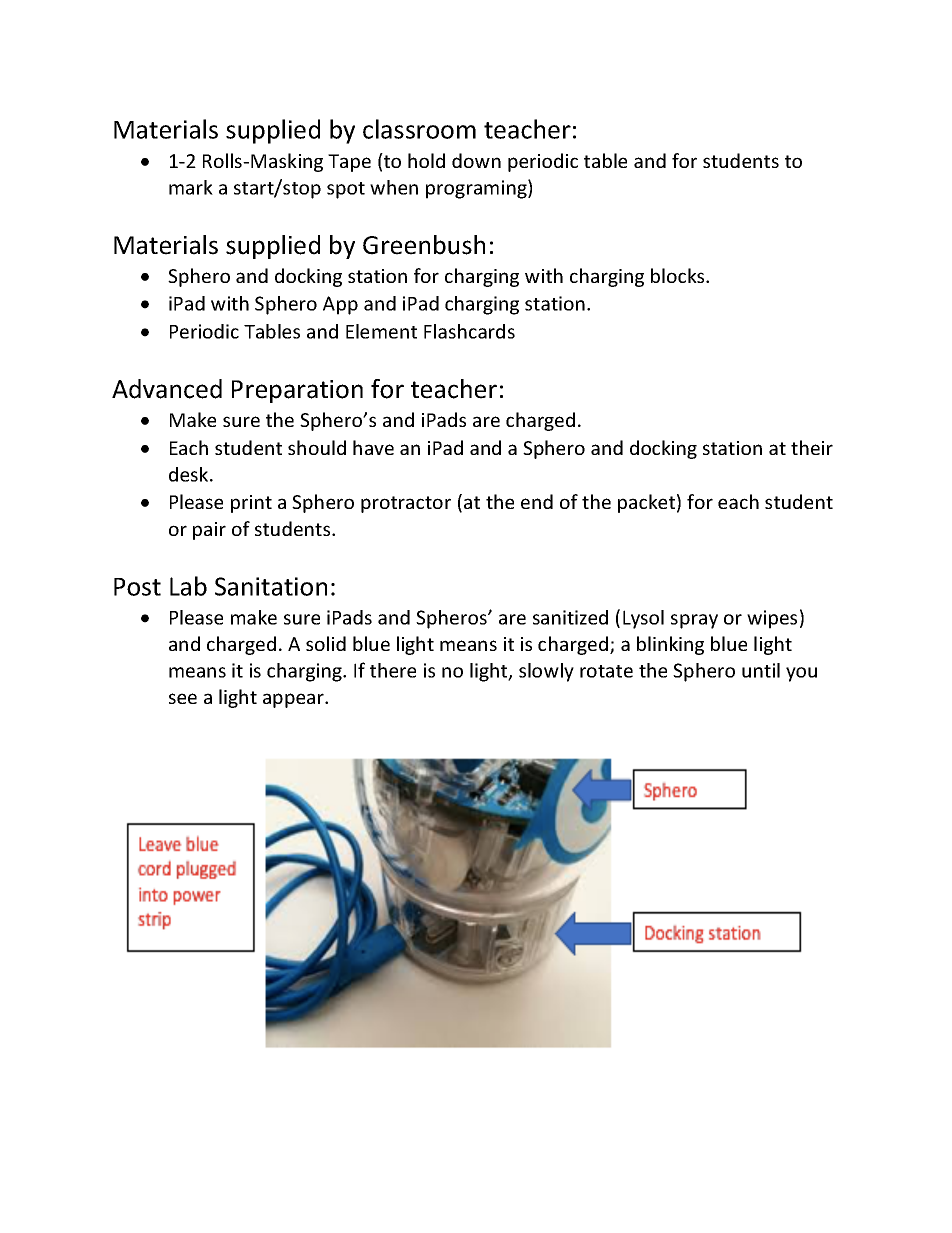 Image resolution: width=952 pixels, height=1233 pixels. I want to click on Flashcards, so click(469, 331).
